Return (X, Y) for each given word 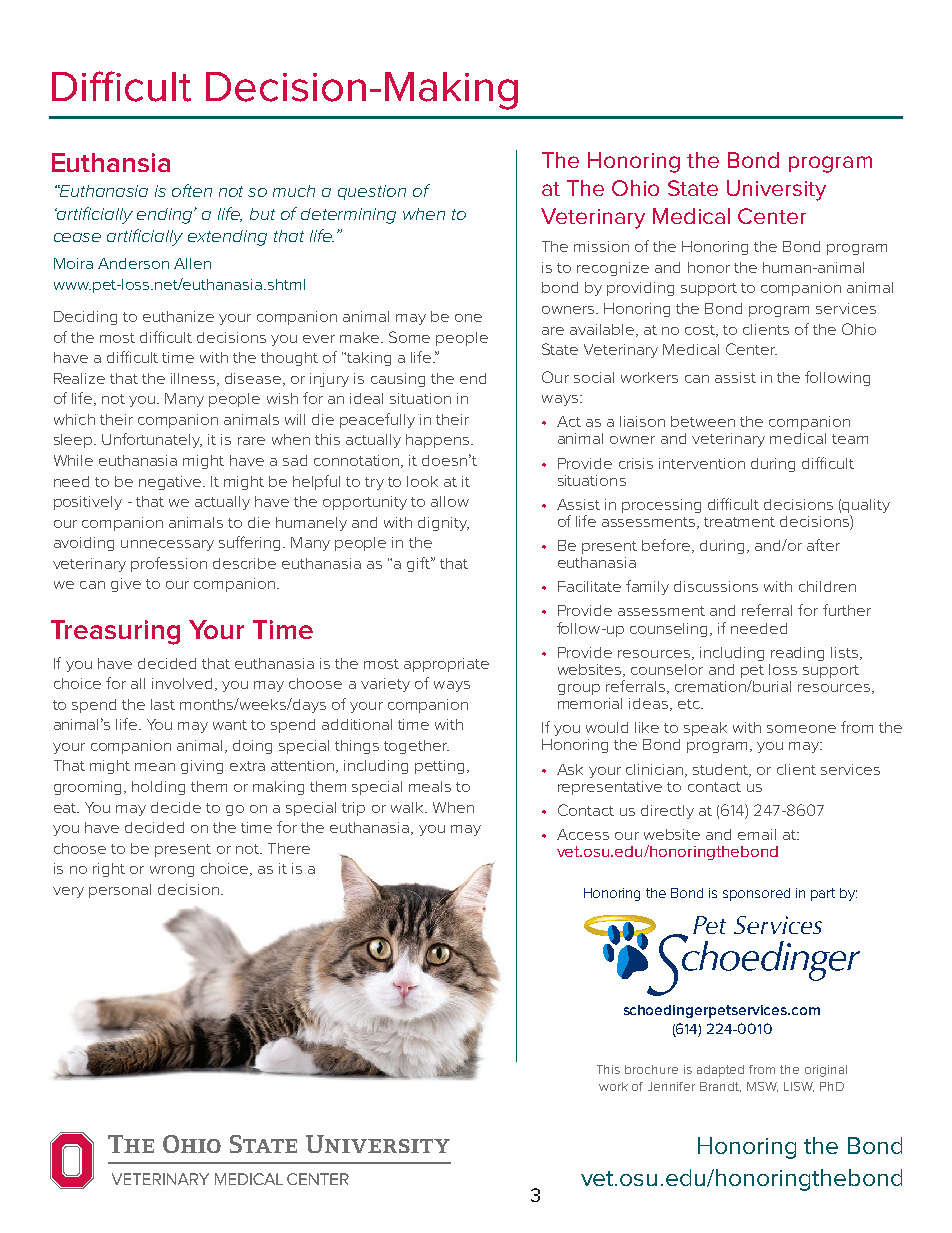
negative (171, 483)
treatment (739, 522)
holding (158, 788)
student (722, 770)
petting (441, 767)
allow (450, 501)
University (776, 190)
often (192, 190)
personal (120, 891)
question (372, 192)
